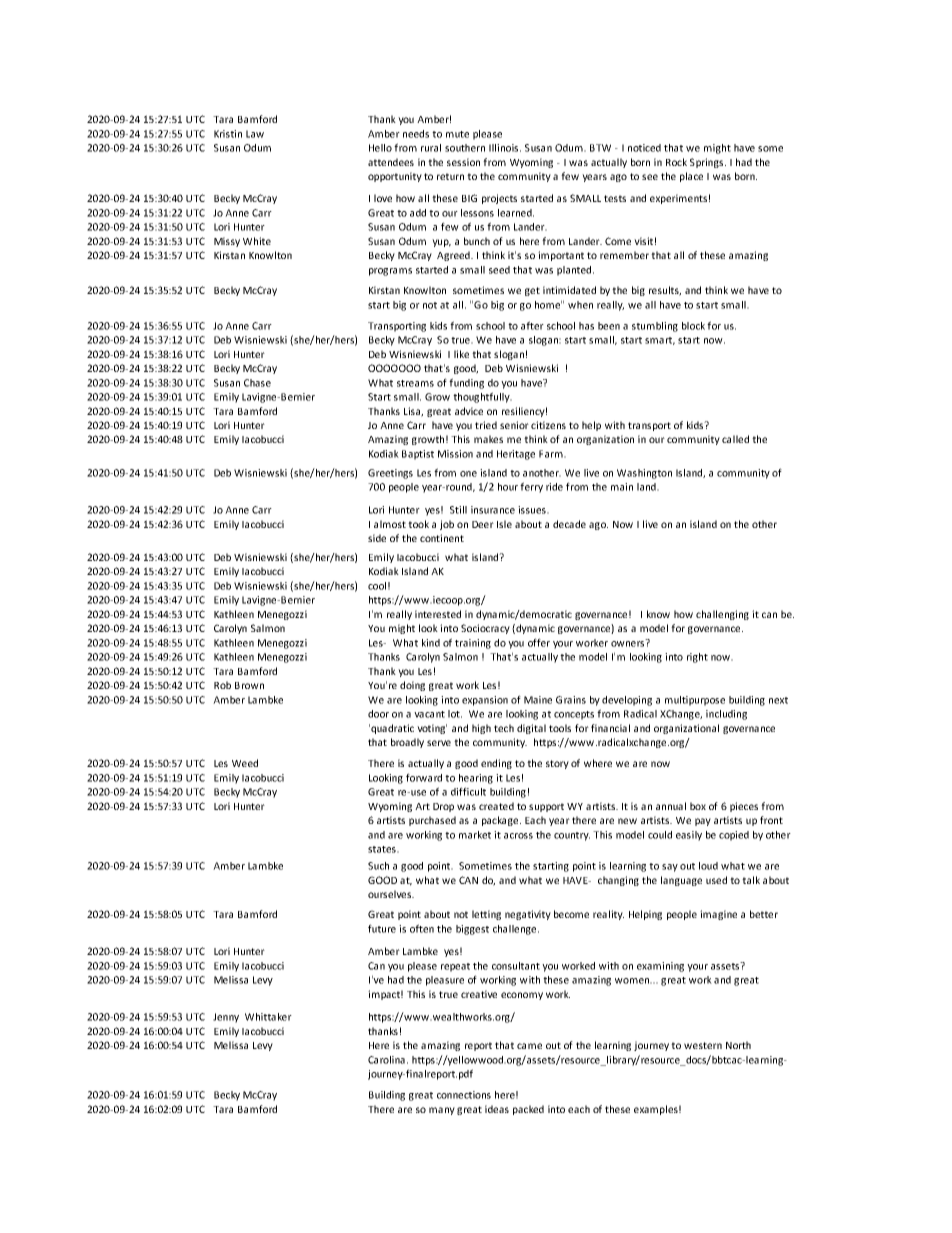 This screenshot has width=952, height=1233. Describe the element at coordinates (497, 1109) in the screenshot. I see `ideas` at that location.
